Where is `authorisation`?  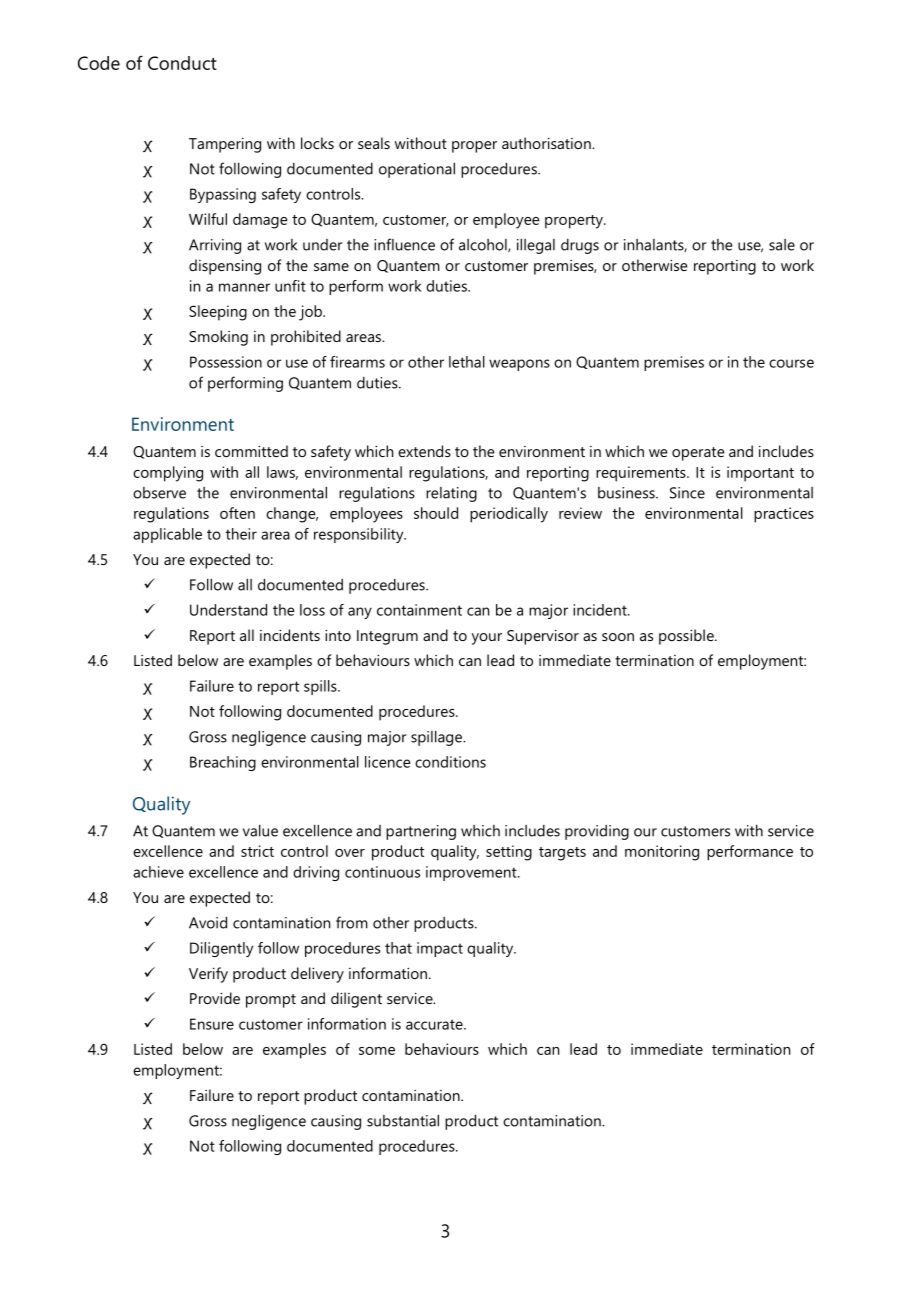 authorisation is located at coordinates (547, 143).
